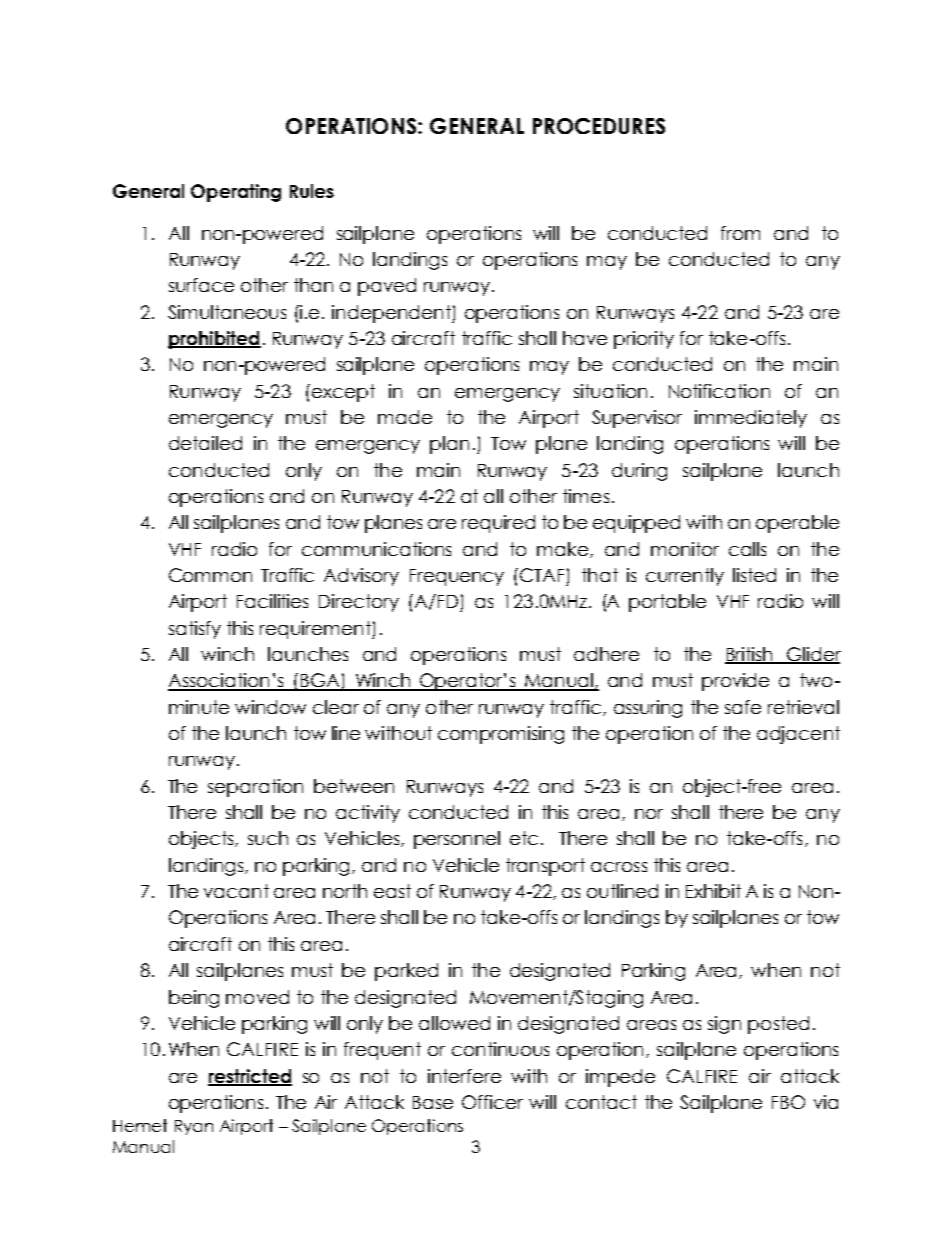 The height and width of the screenshot is (1233, 952). Describe the element at coordinates (492, 1102) in the screenshot. I see `Officer` at that location.
